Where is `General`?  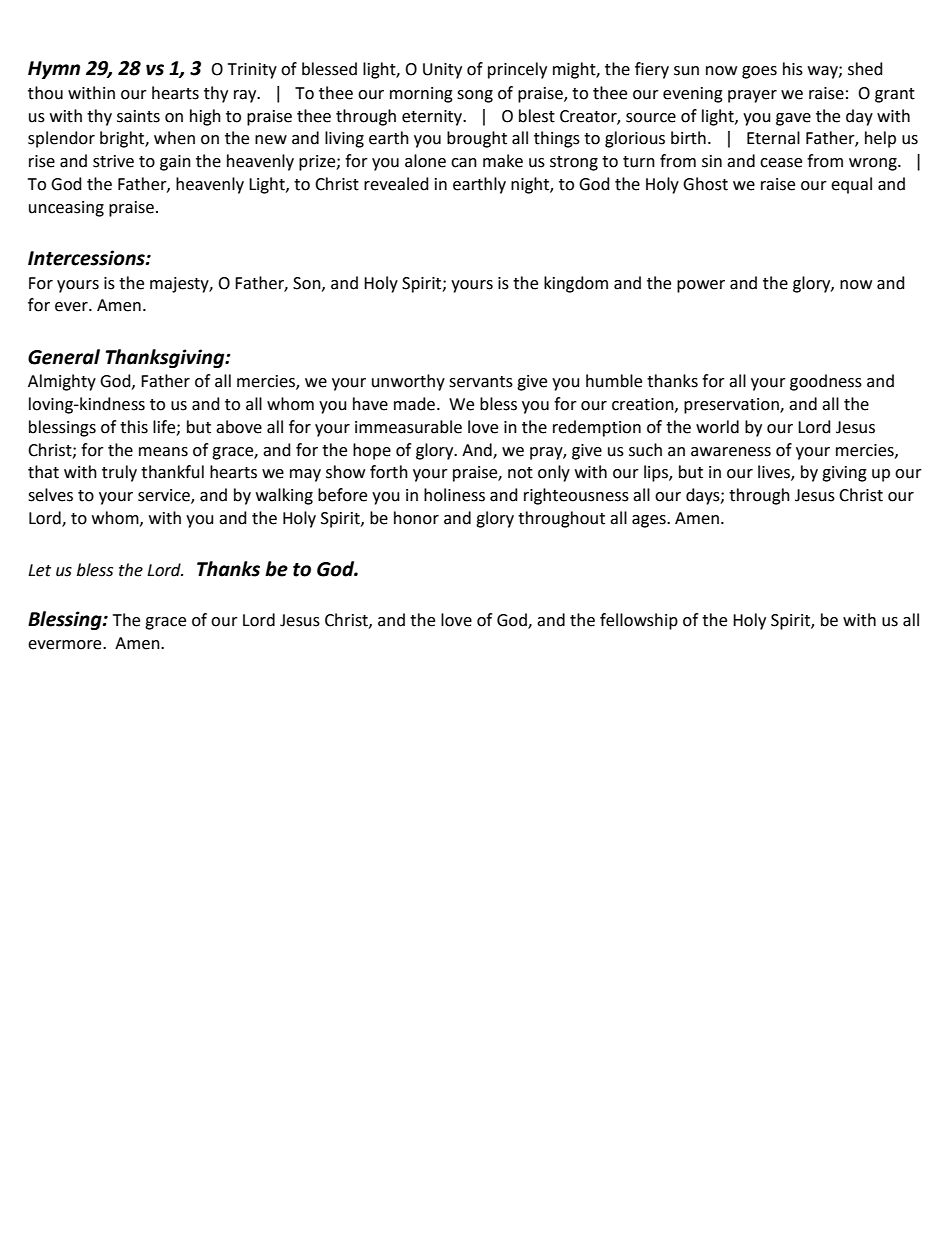 General is located at coordinates (64, 357).
